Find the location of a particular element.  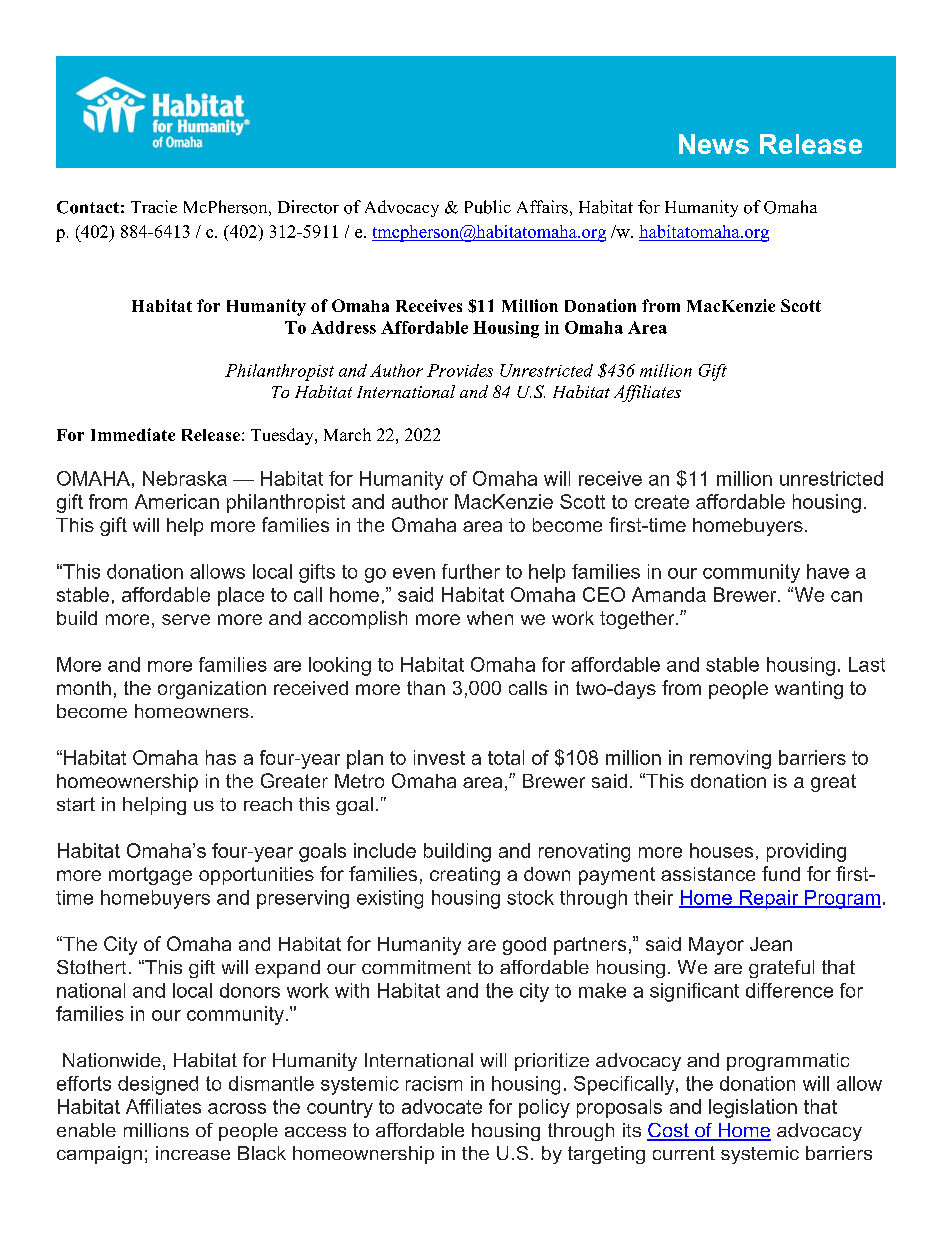

wanting is located at coordinates (809, 690).
